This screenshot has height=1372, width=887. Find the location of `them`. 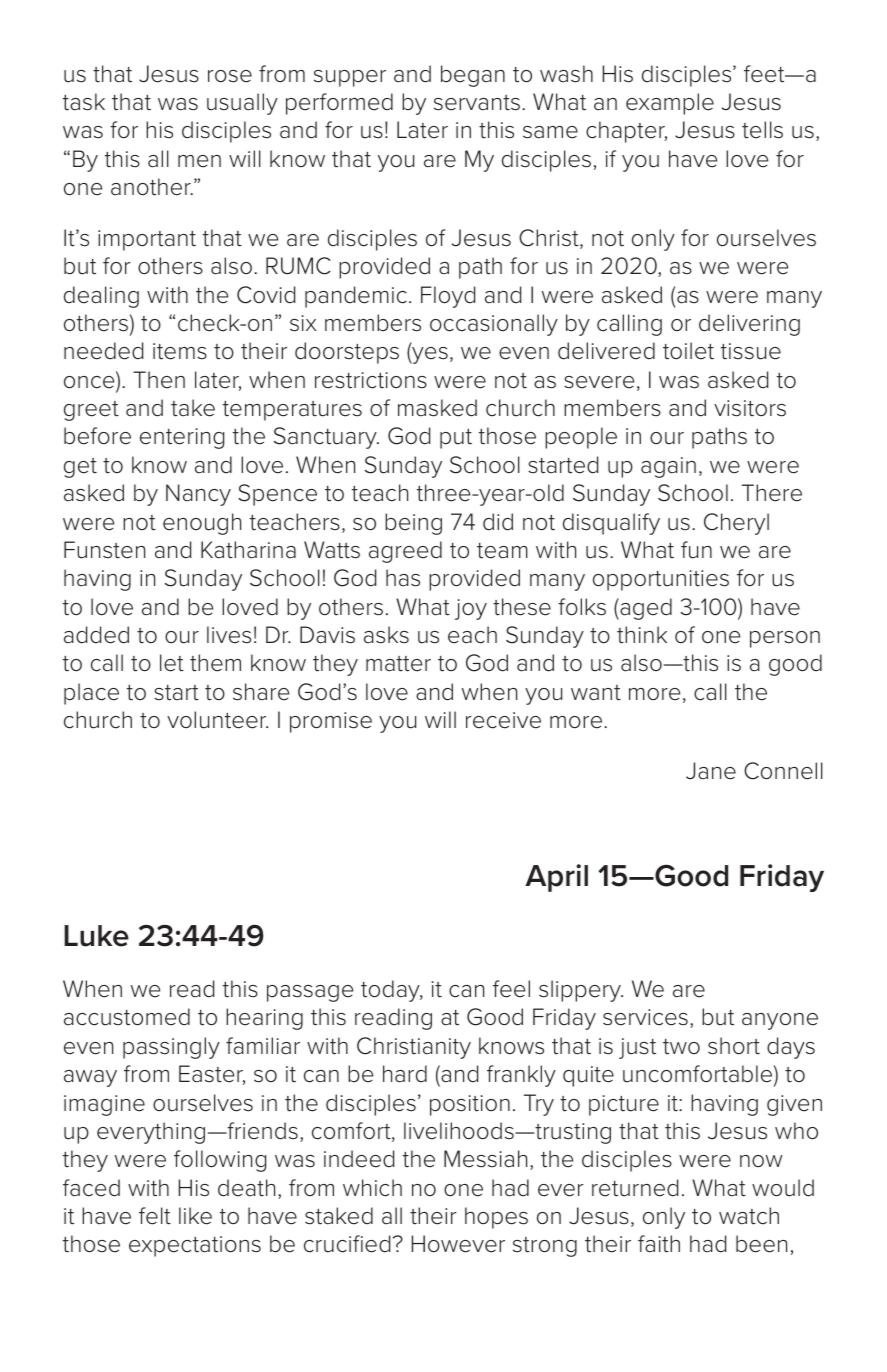

them is located at coordinates (215, 663).
